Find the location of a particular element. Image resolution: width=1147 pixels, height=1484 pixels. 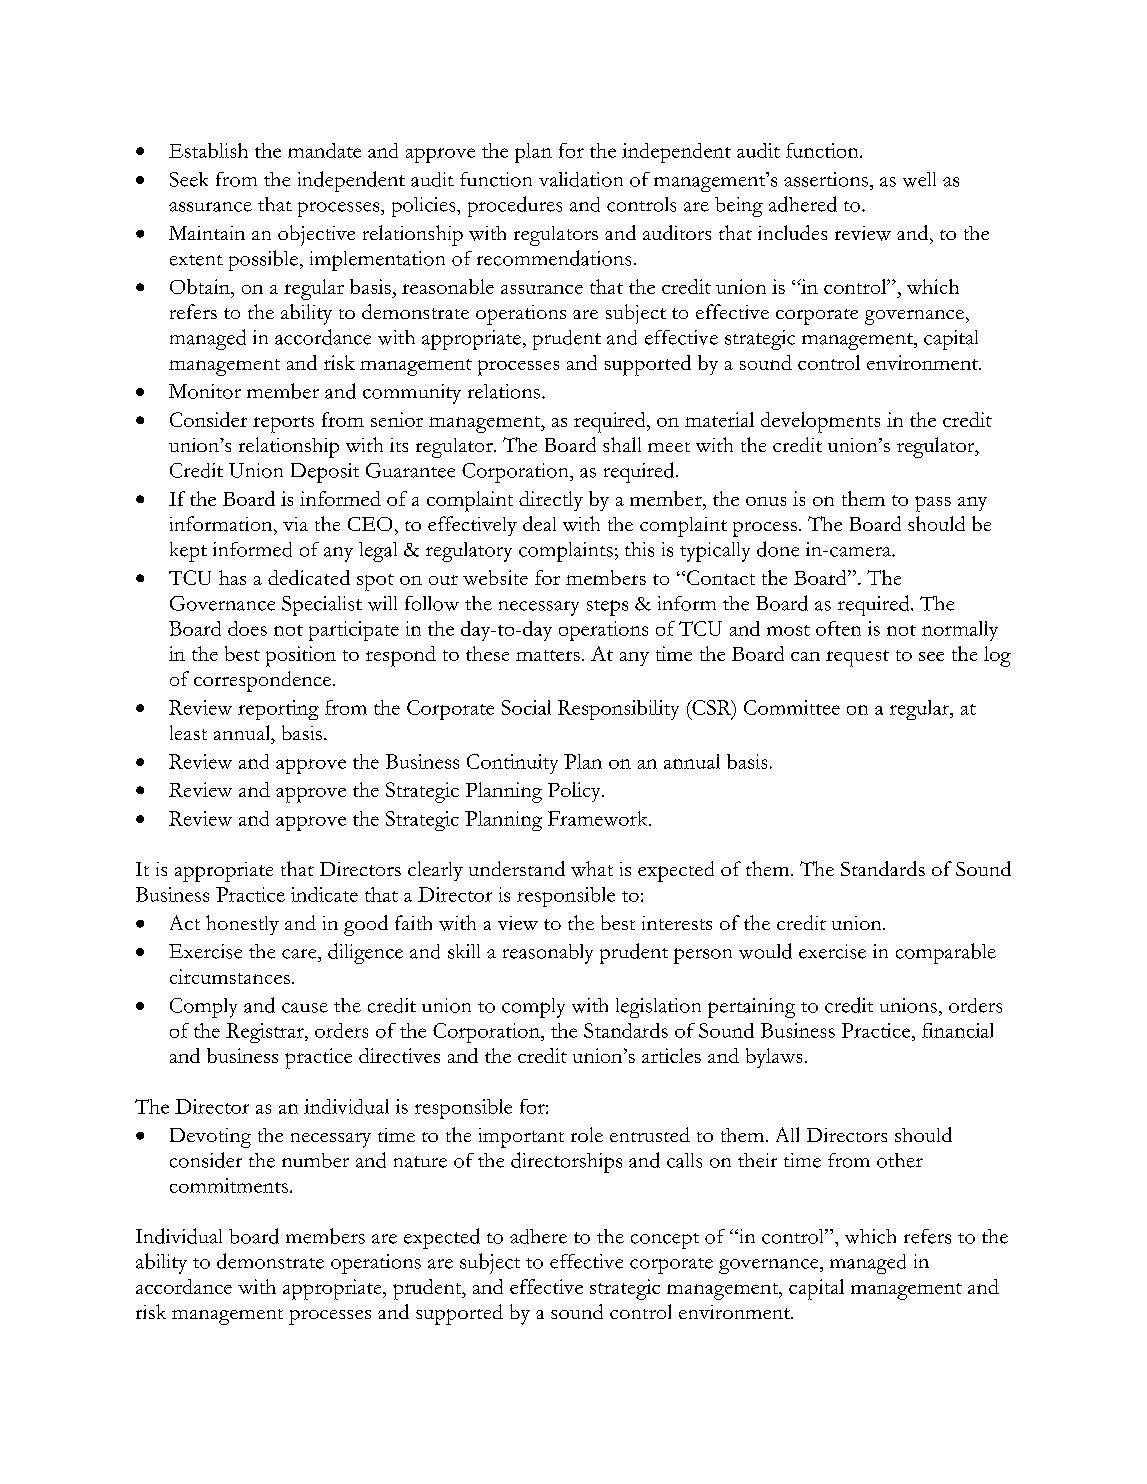

mandate is located at coordinates (324, 150).
